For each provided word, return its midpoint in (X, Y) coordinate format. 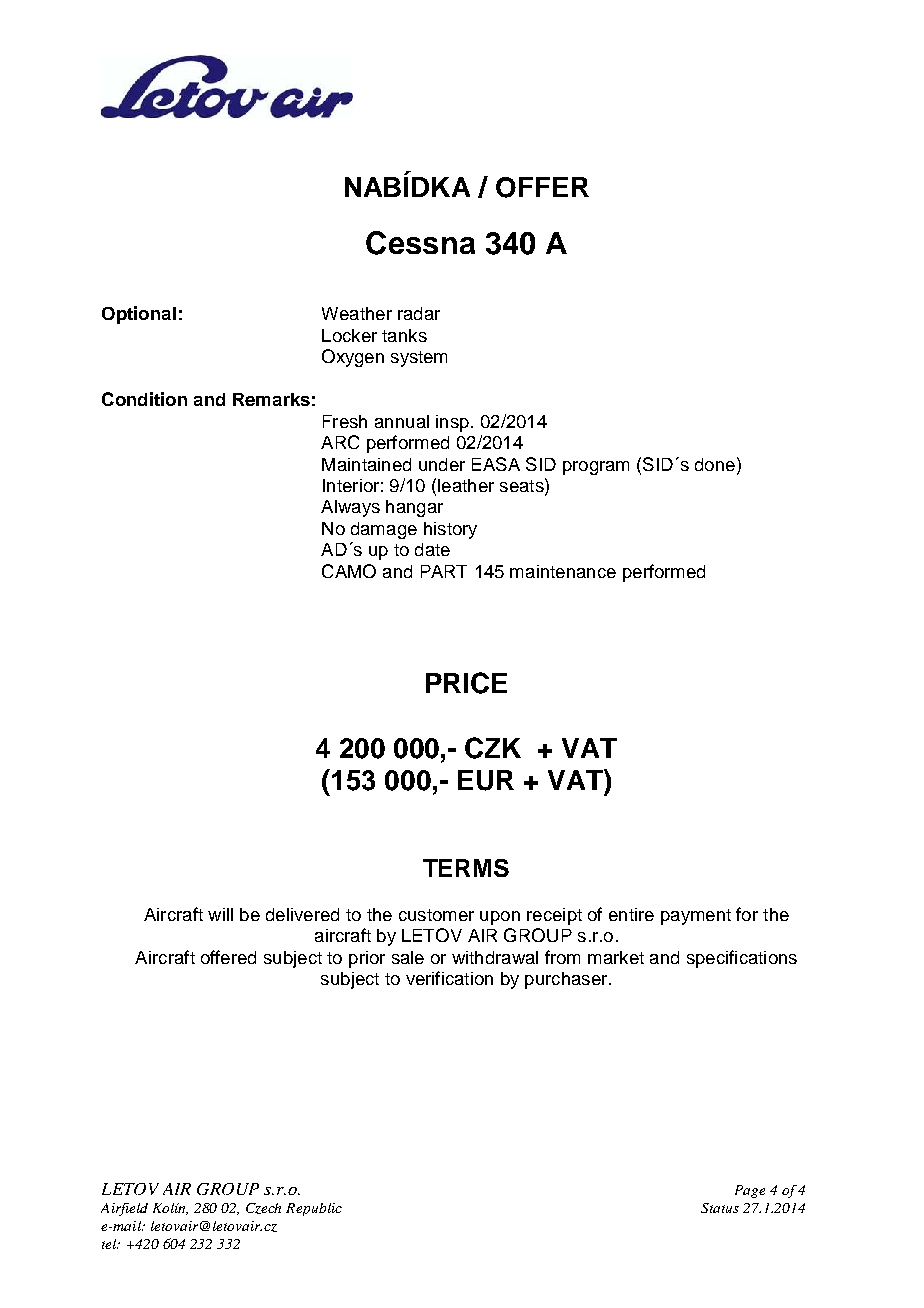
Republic (314, 1209)
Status (720, 1208)
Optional (139, 315)
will (220, 914)
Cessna (420, 243)
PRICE (466, 683)
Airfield (124, 1209)
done (715, 464)
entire (631, 914)
